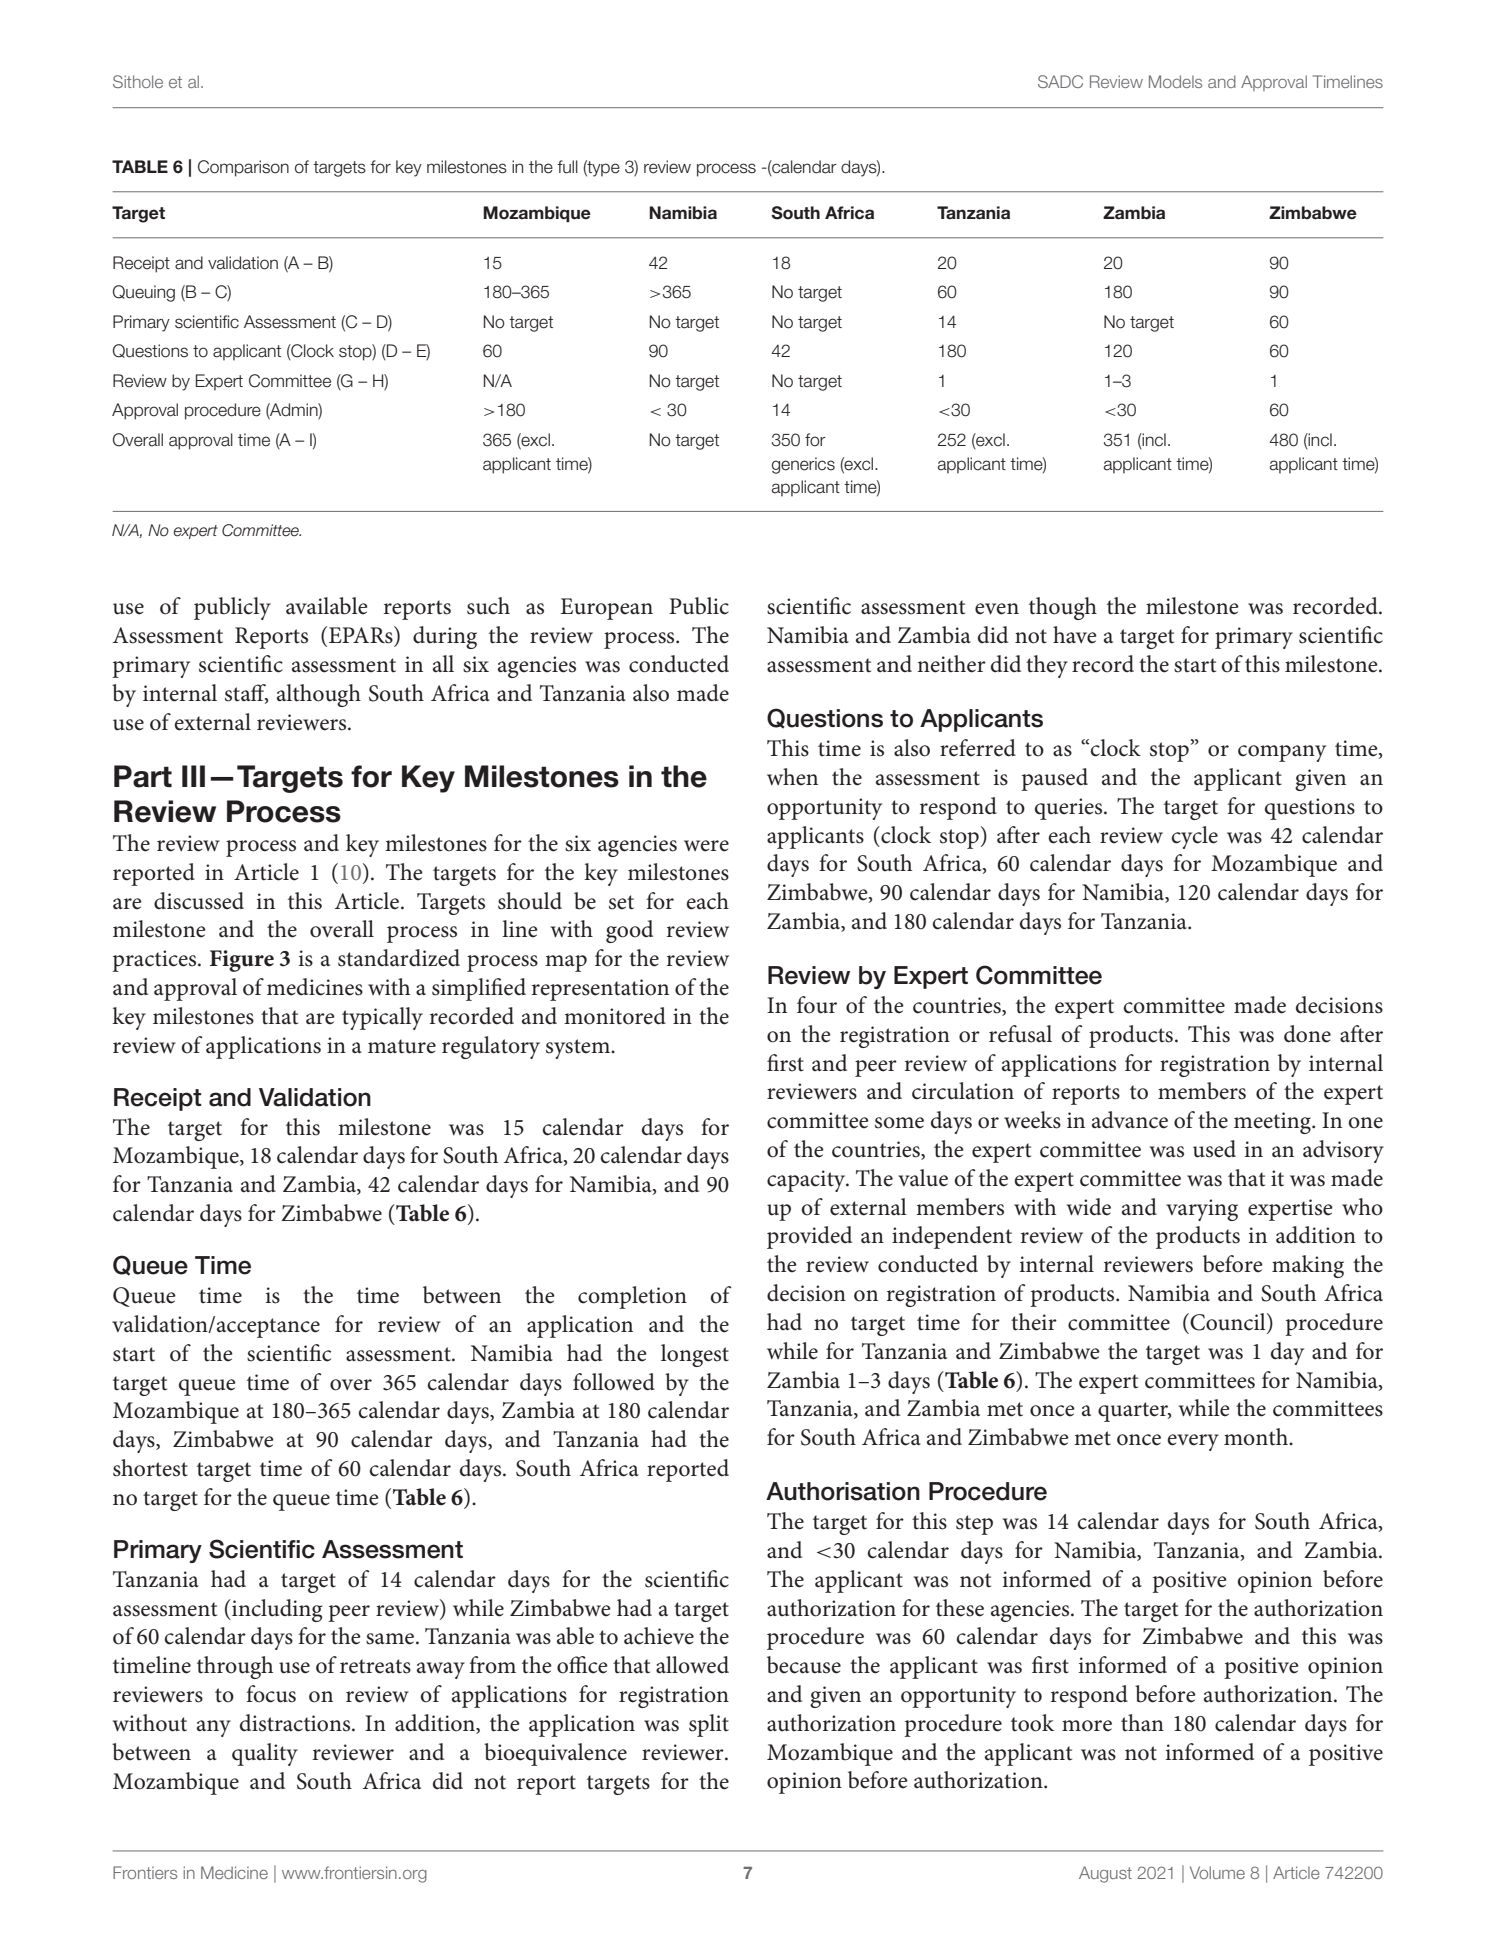  I want to click on Models, so click(1175, 81).
